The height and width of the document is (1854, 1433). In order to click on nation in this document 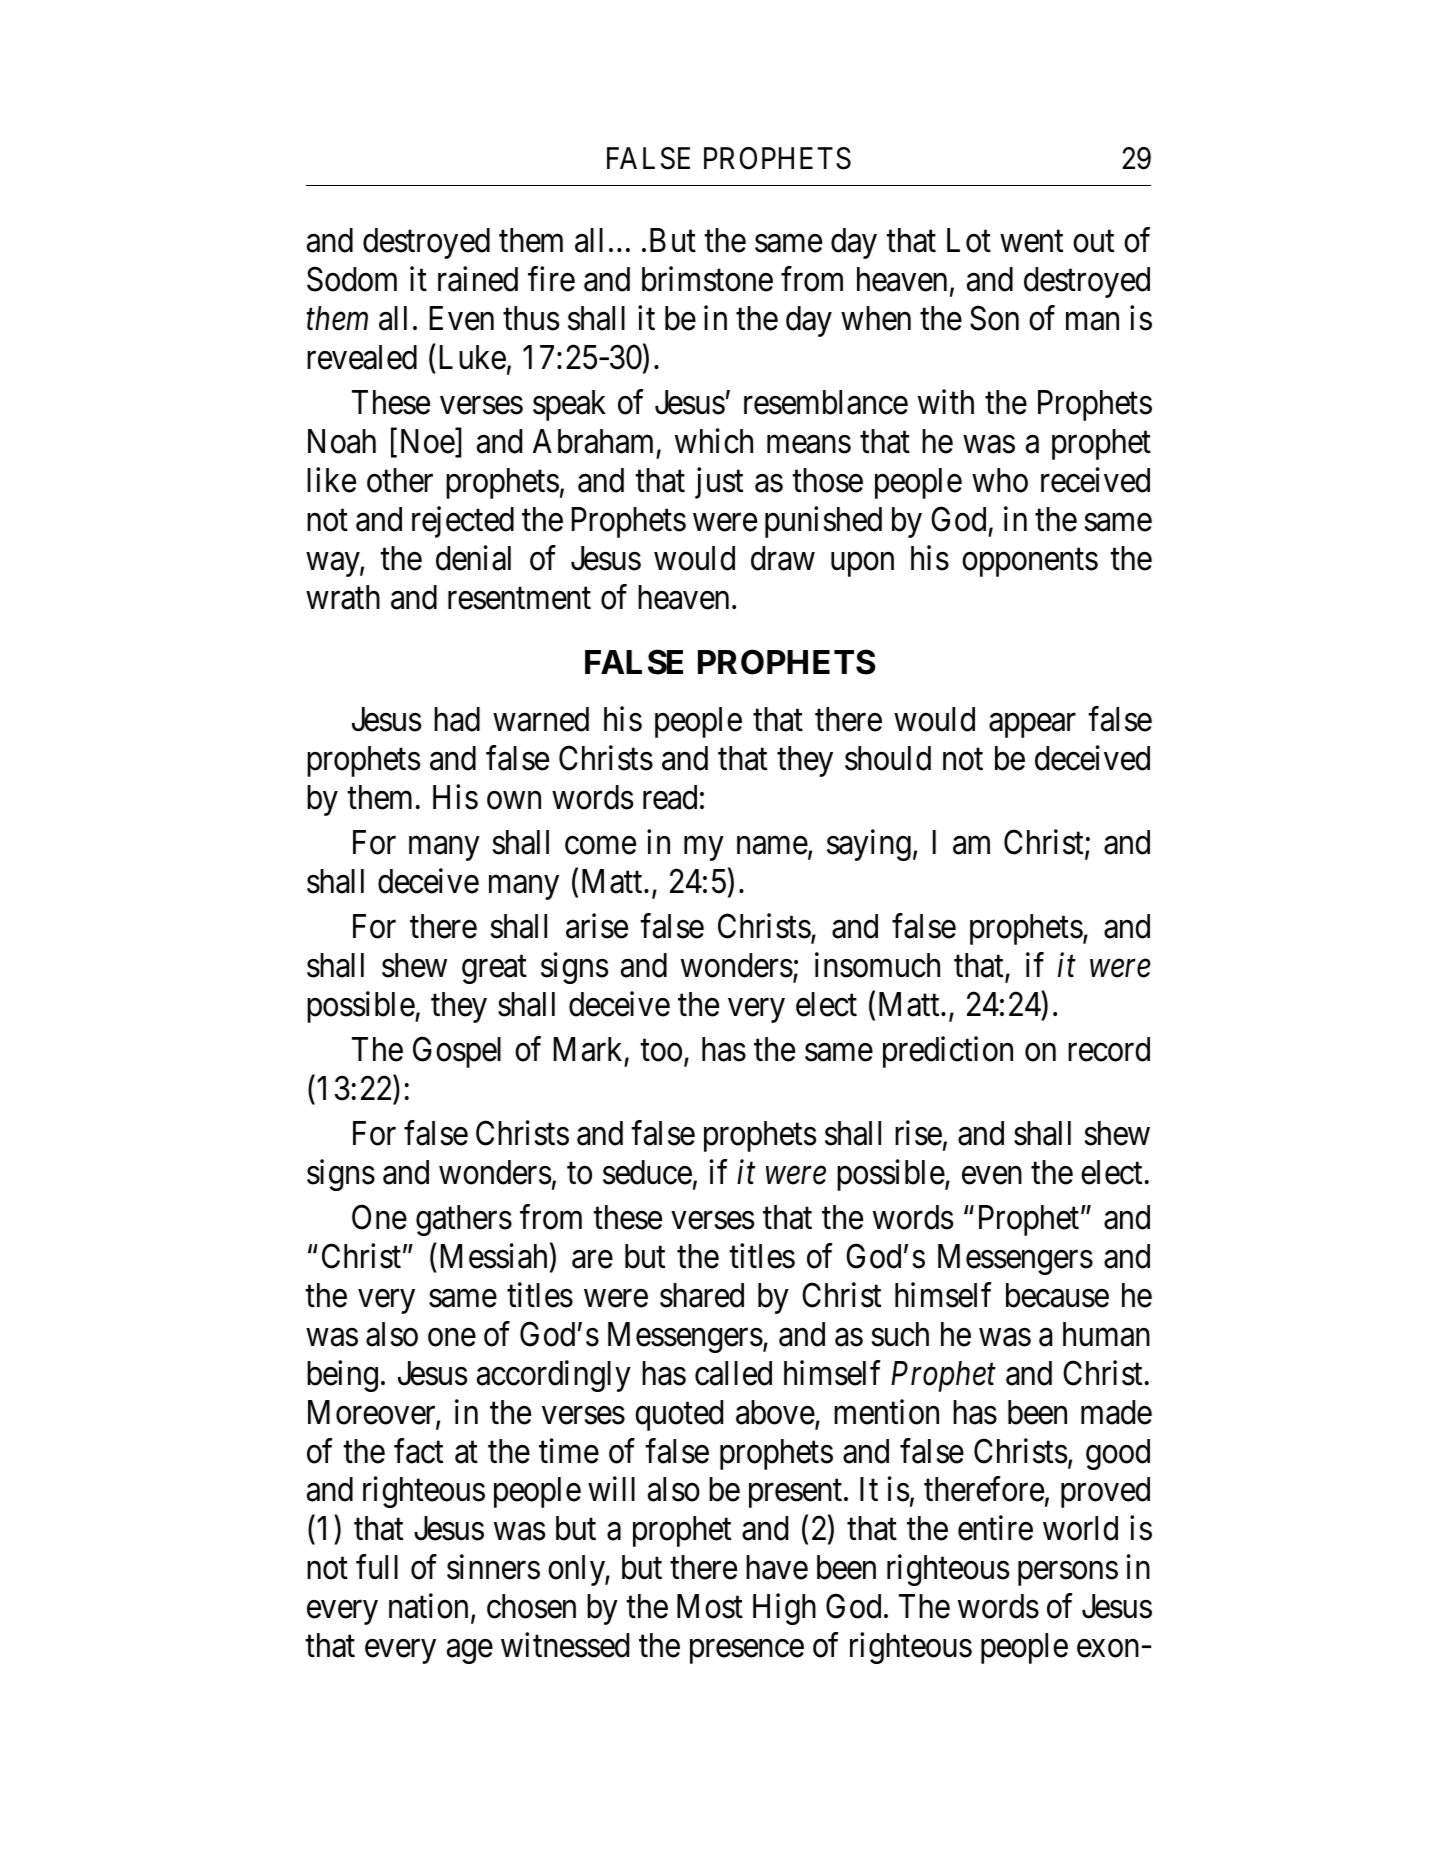, I will do `click(428, 1606)`.
